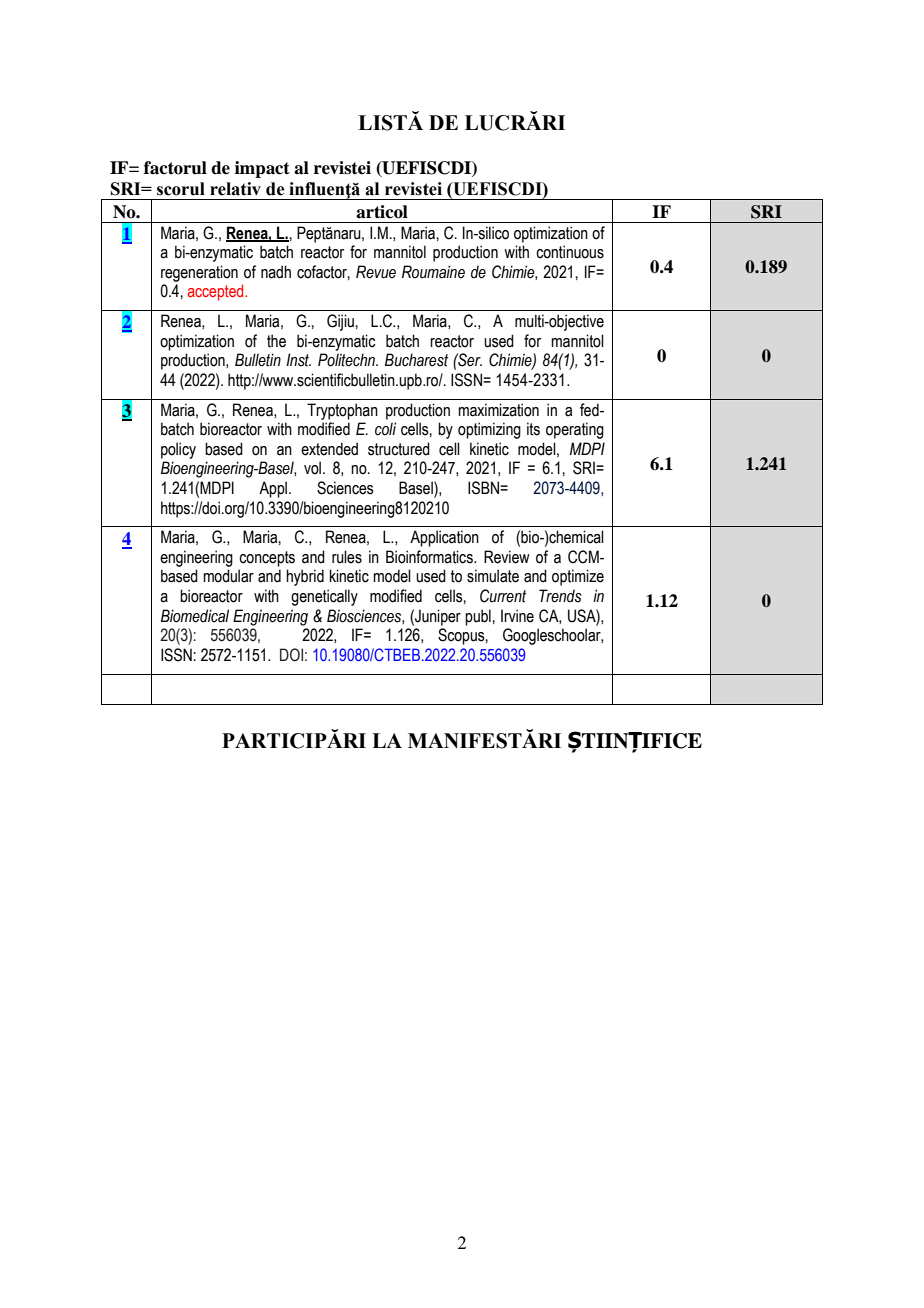 The image size is (924, 1308). Describe the element at coordinates (324, 597) in the screenshot. I see `genetically` at that location.
